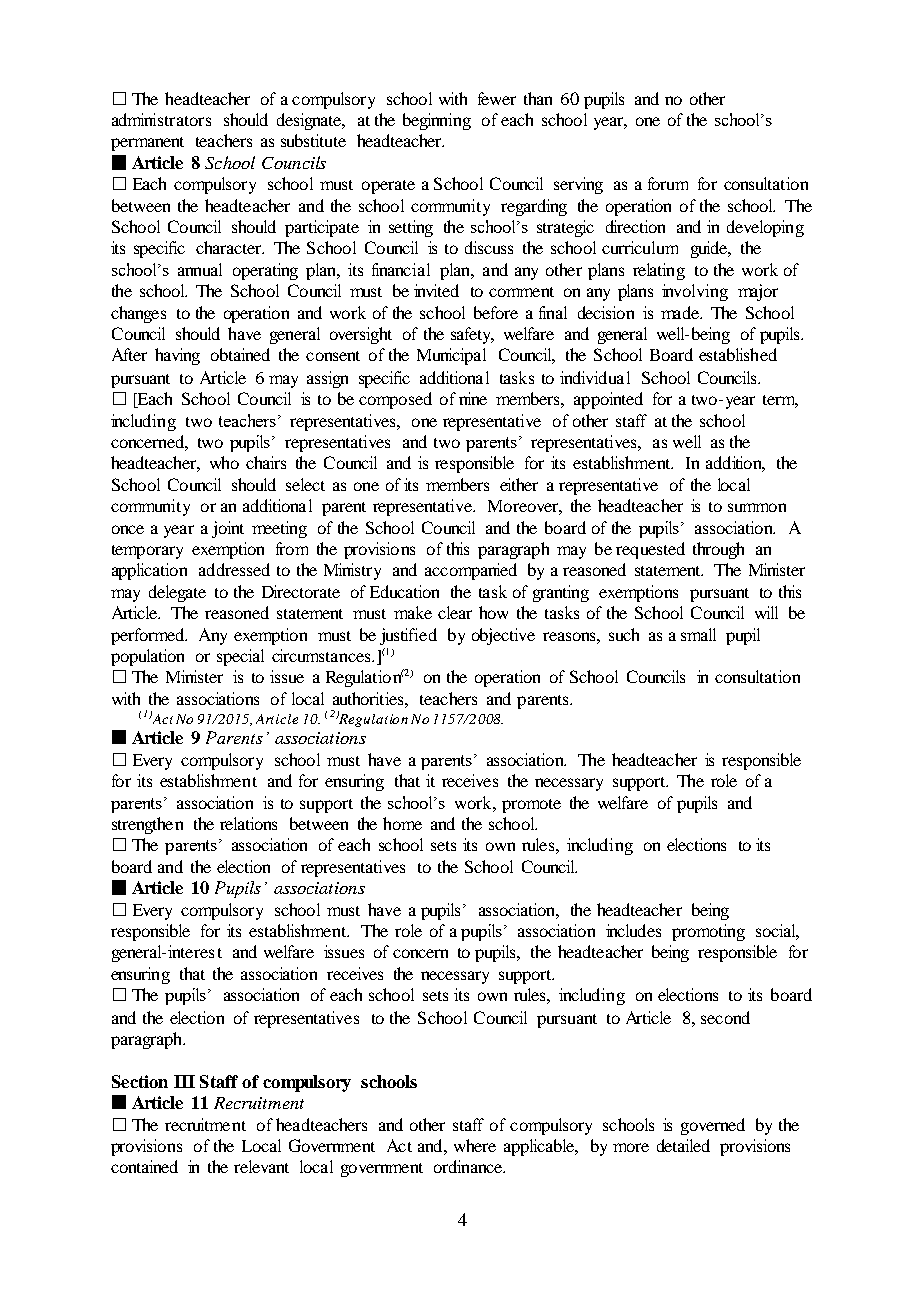 The image size is (924, 1308). I want to click on either, so click(519, 484).
